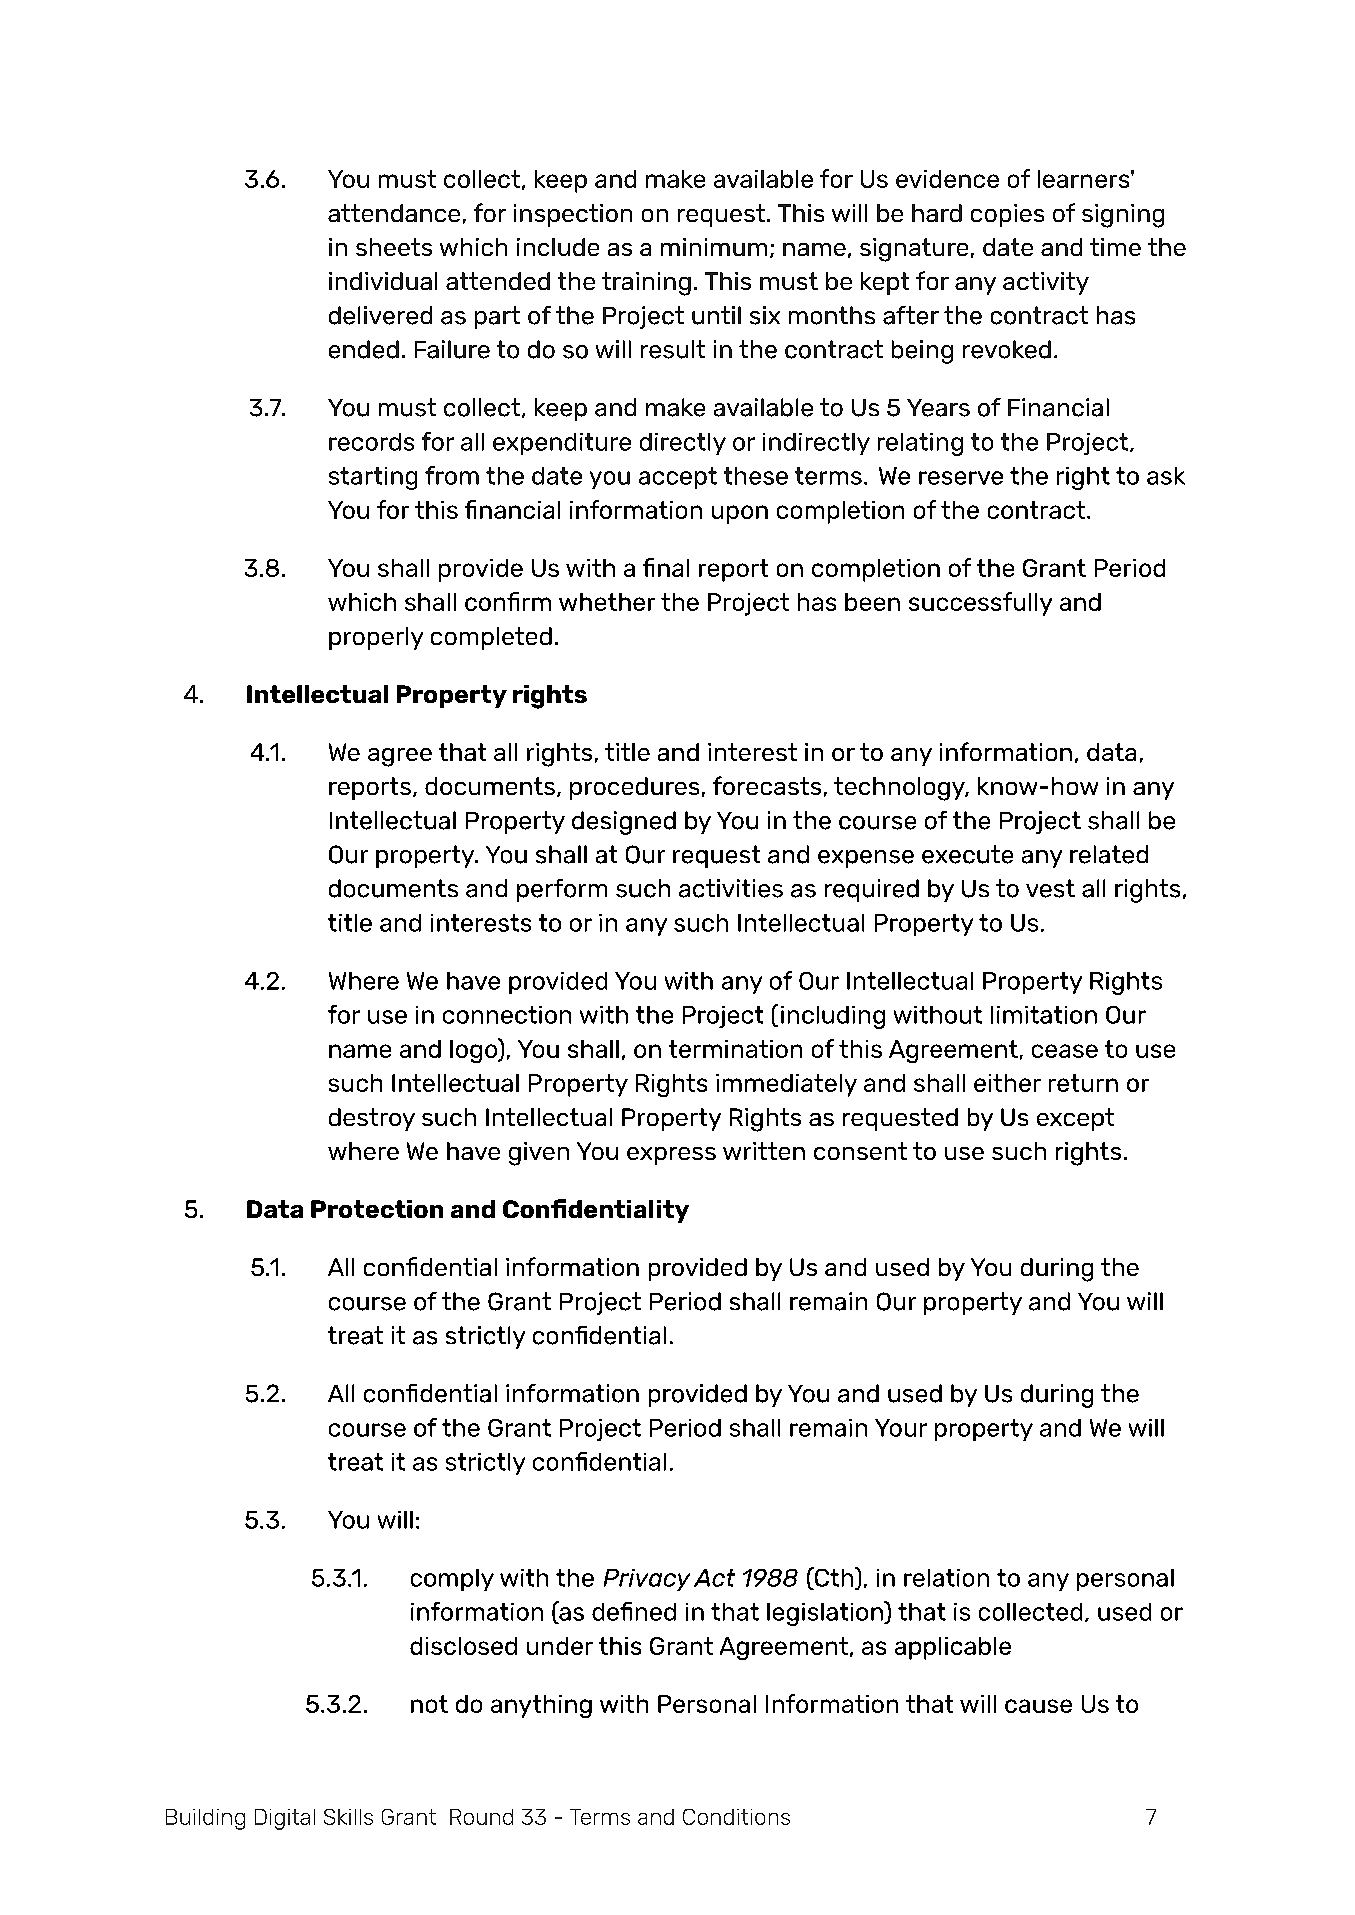 Image resolution: width=1355 pixels, height=1915 pixels. What do you see at coordinates (562, 890) in the page?
I see `perform` at bounding box center [562, 890].
